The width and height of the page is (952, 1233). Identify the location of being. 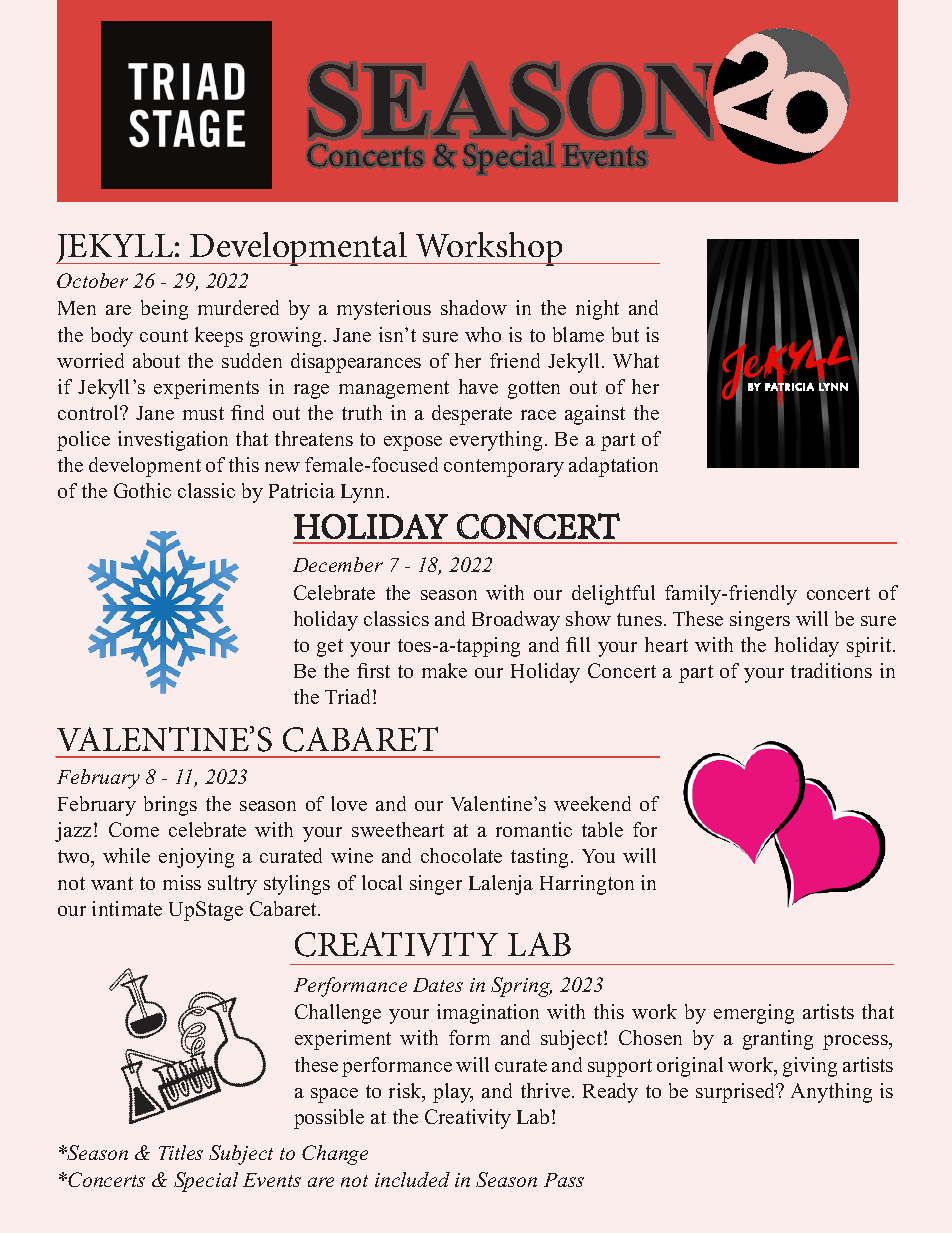
(164, 310).
